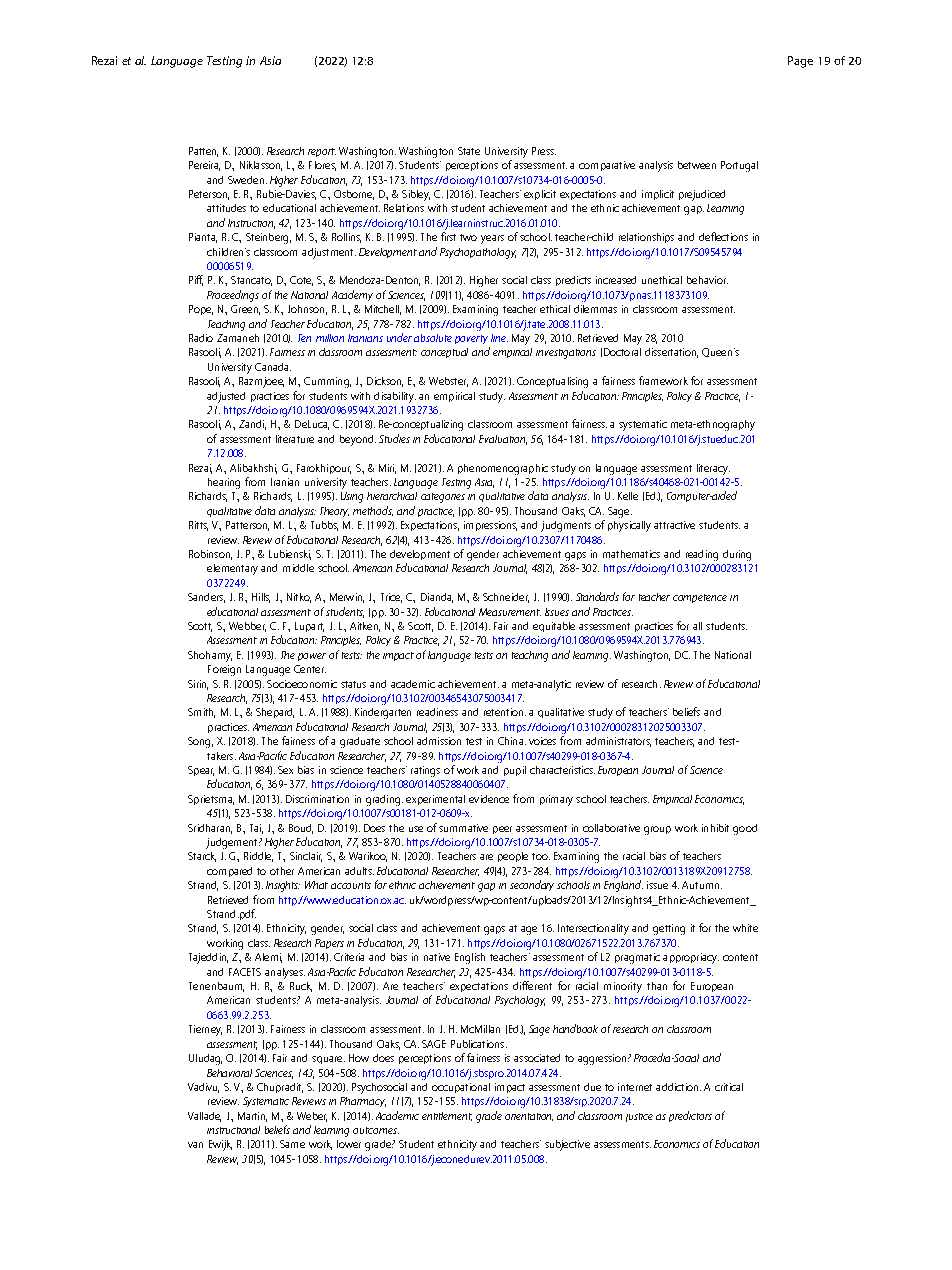 This screenshot has height=1270, width=952. What do you see at coordinates (800, 62) in the screenshot?
I see `Page` at bounding box center [800, 62].
